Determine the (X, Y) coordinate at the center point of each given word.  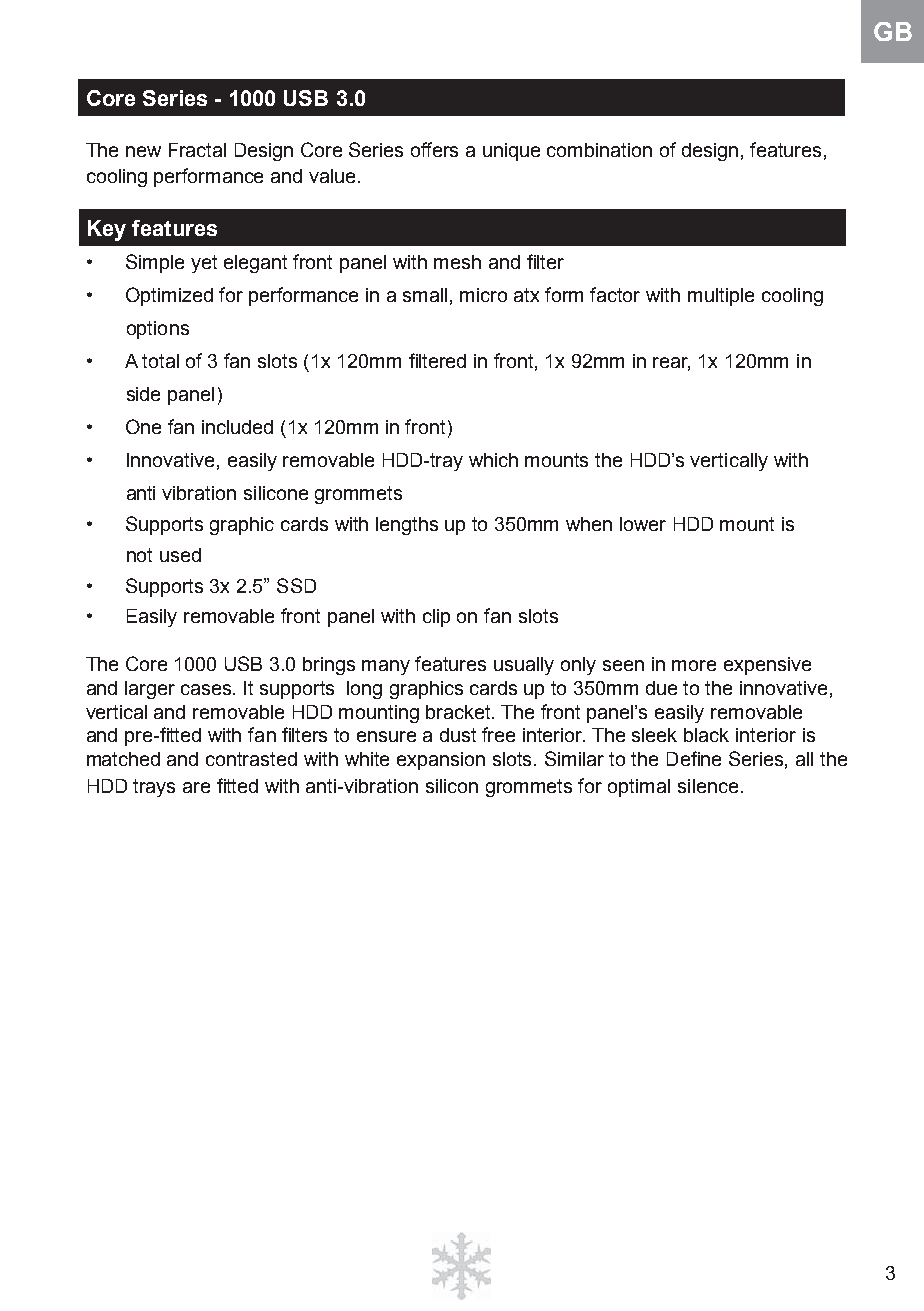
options (158, 330)
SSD (296, 585)
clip (436, 618)
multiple (721, 297)
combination (599, 150)
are (196, 787)
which (493, 460)
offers (434, 149)
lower (643, 524)
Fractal (197, 150)
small (425, 295)
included (237, 427)
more (694, 665)
